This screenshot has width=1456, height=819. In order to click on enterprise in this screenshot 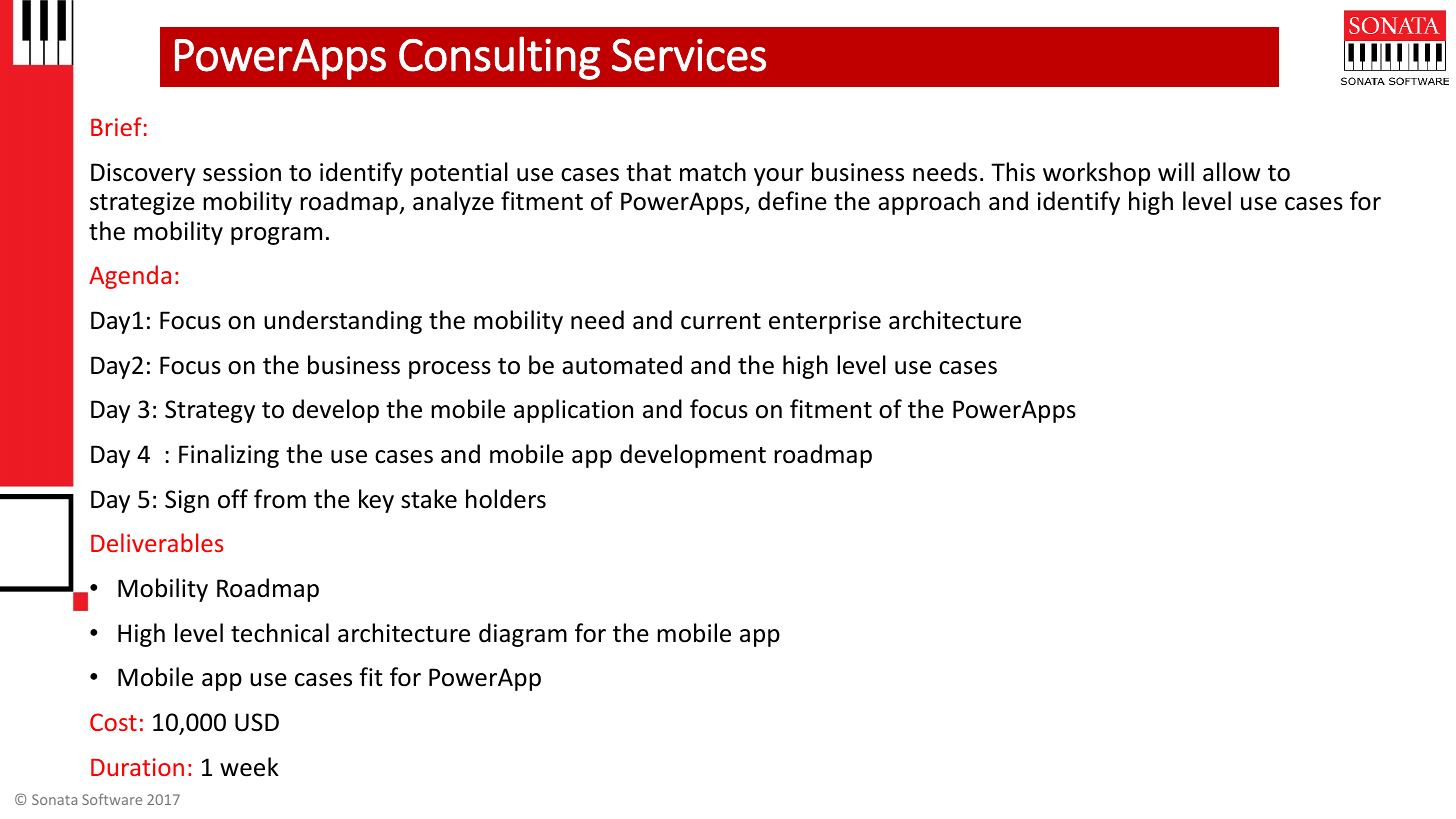, I will do `click(825, 322)`.
